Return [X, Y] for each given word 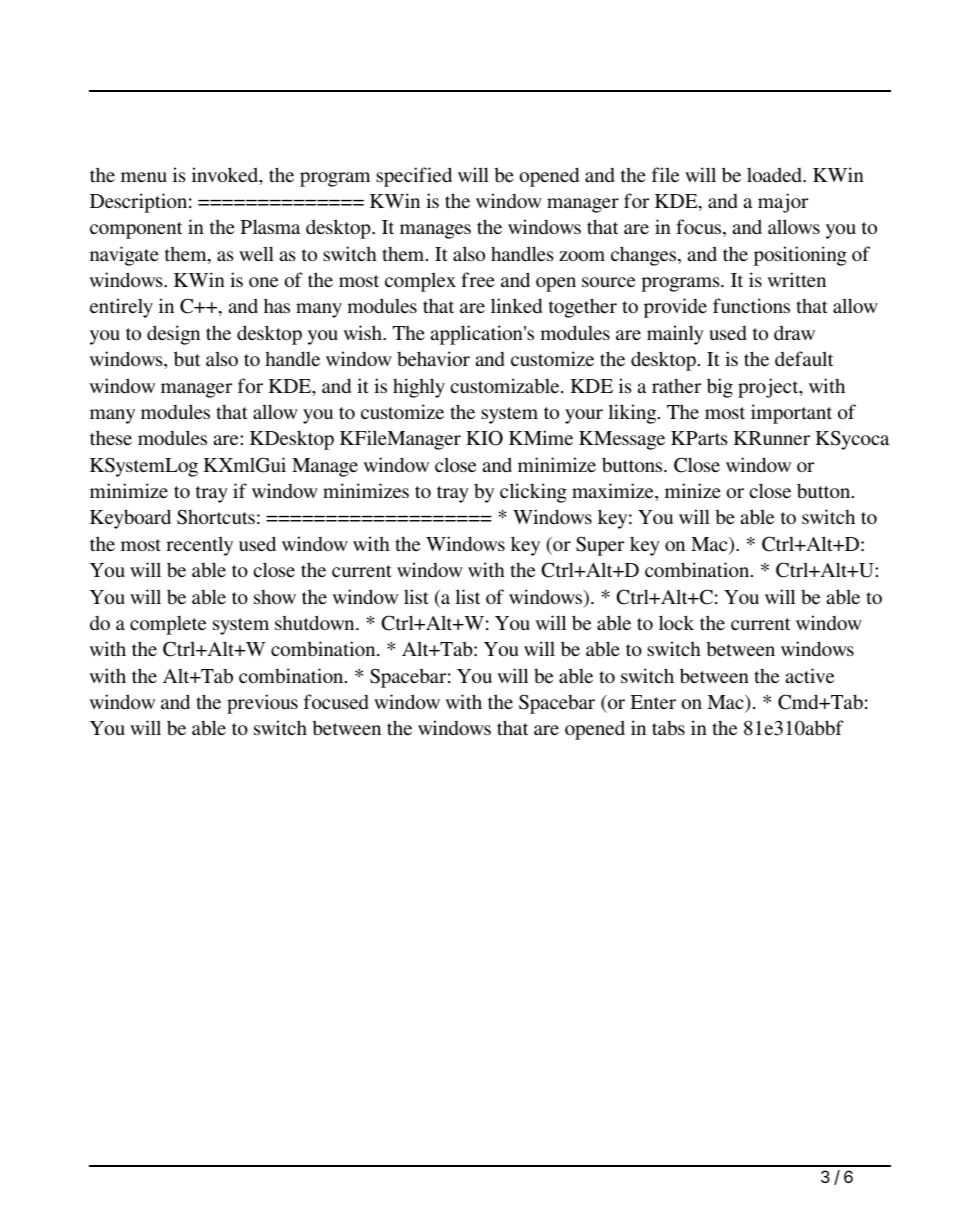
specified [414, 177]
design [173, 335]
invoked [226, 176]
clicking [533, 493]
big [720, 388]
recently [199, 546]
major [783, 203]
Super [600, 546]
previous [262, 704]
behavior [433, 358]
